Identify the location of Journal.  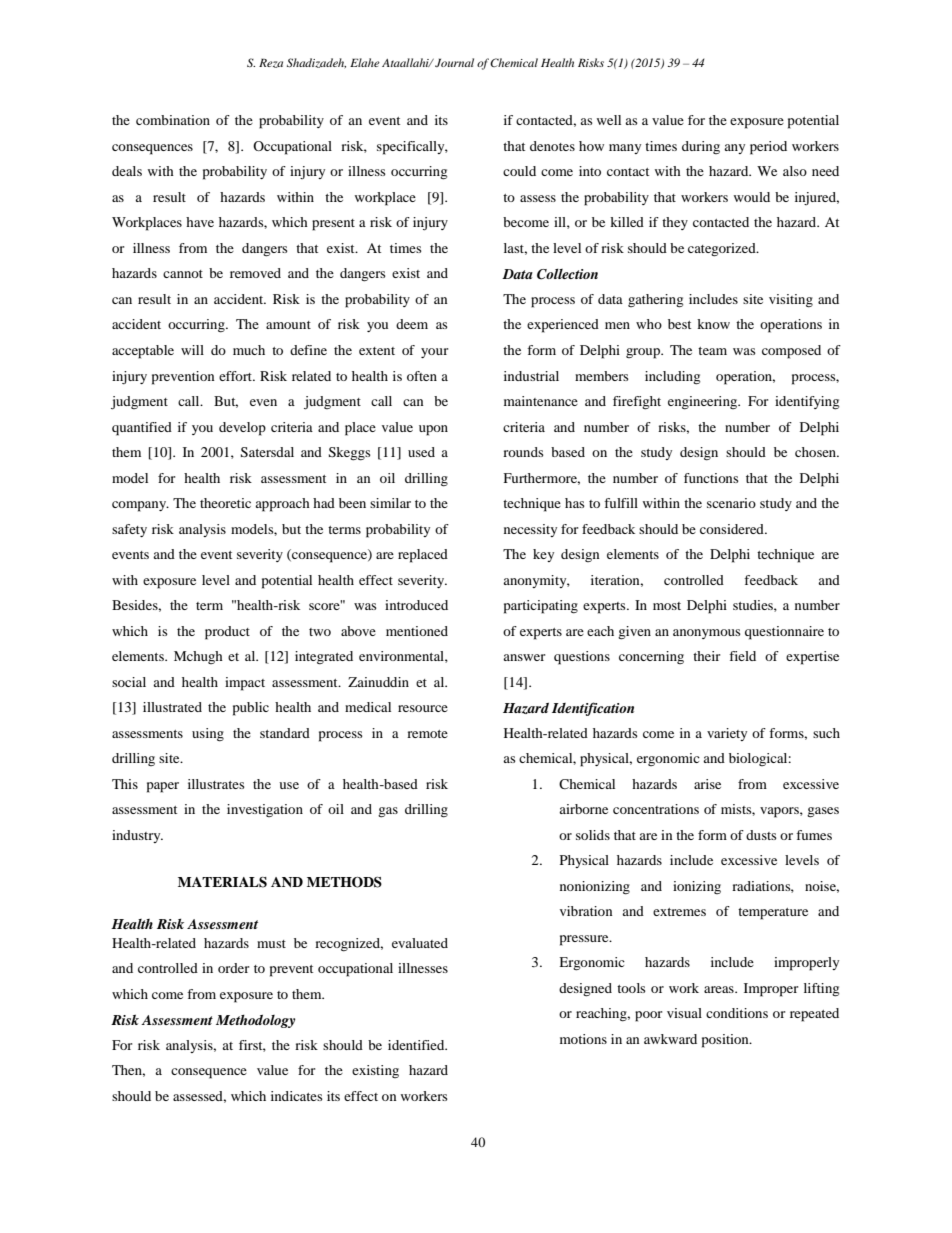
(454, 62).
